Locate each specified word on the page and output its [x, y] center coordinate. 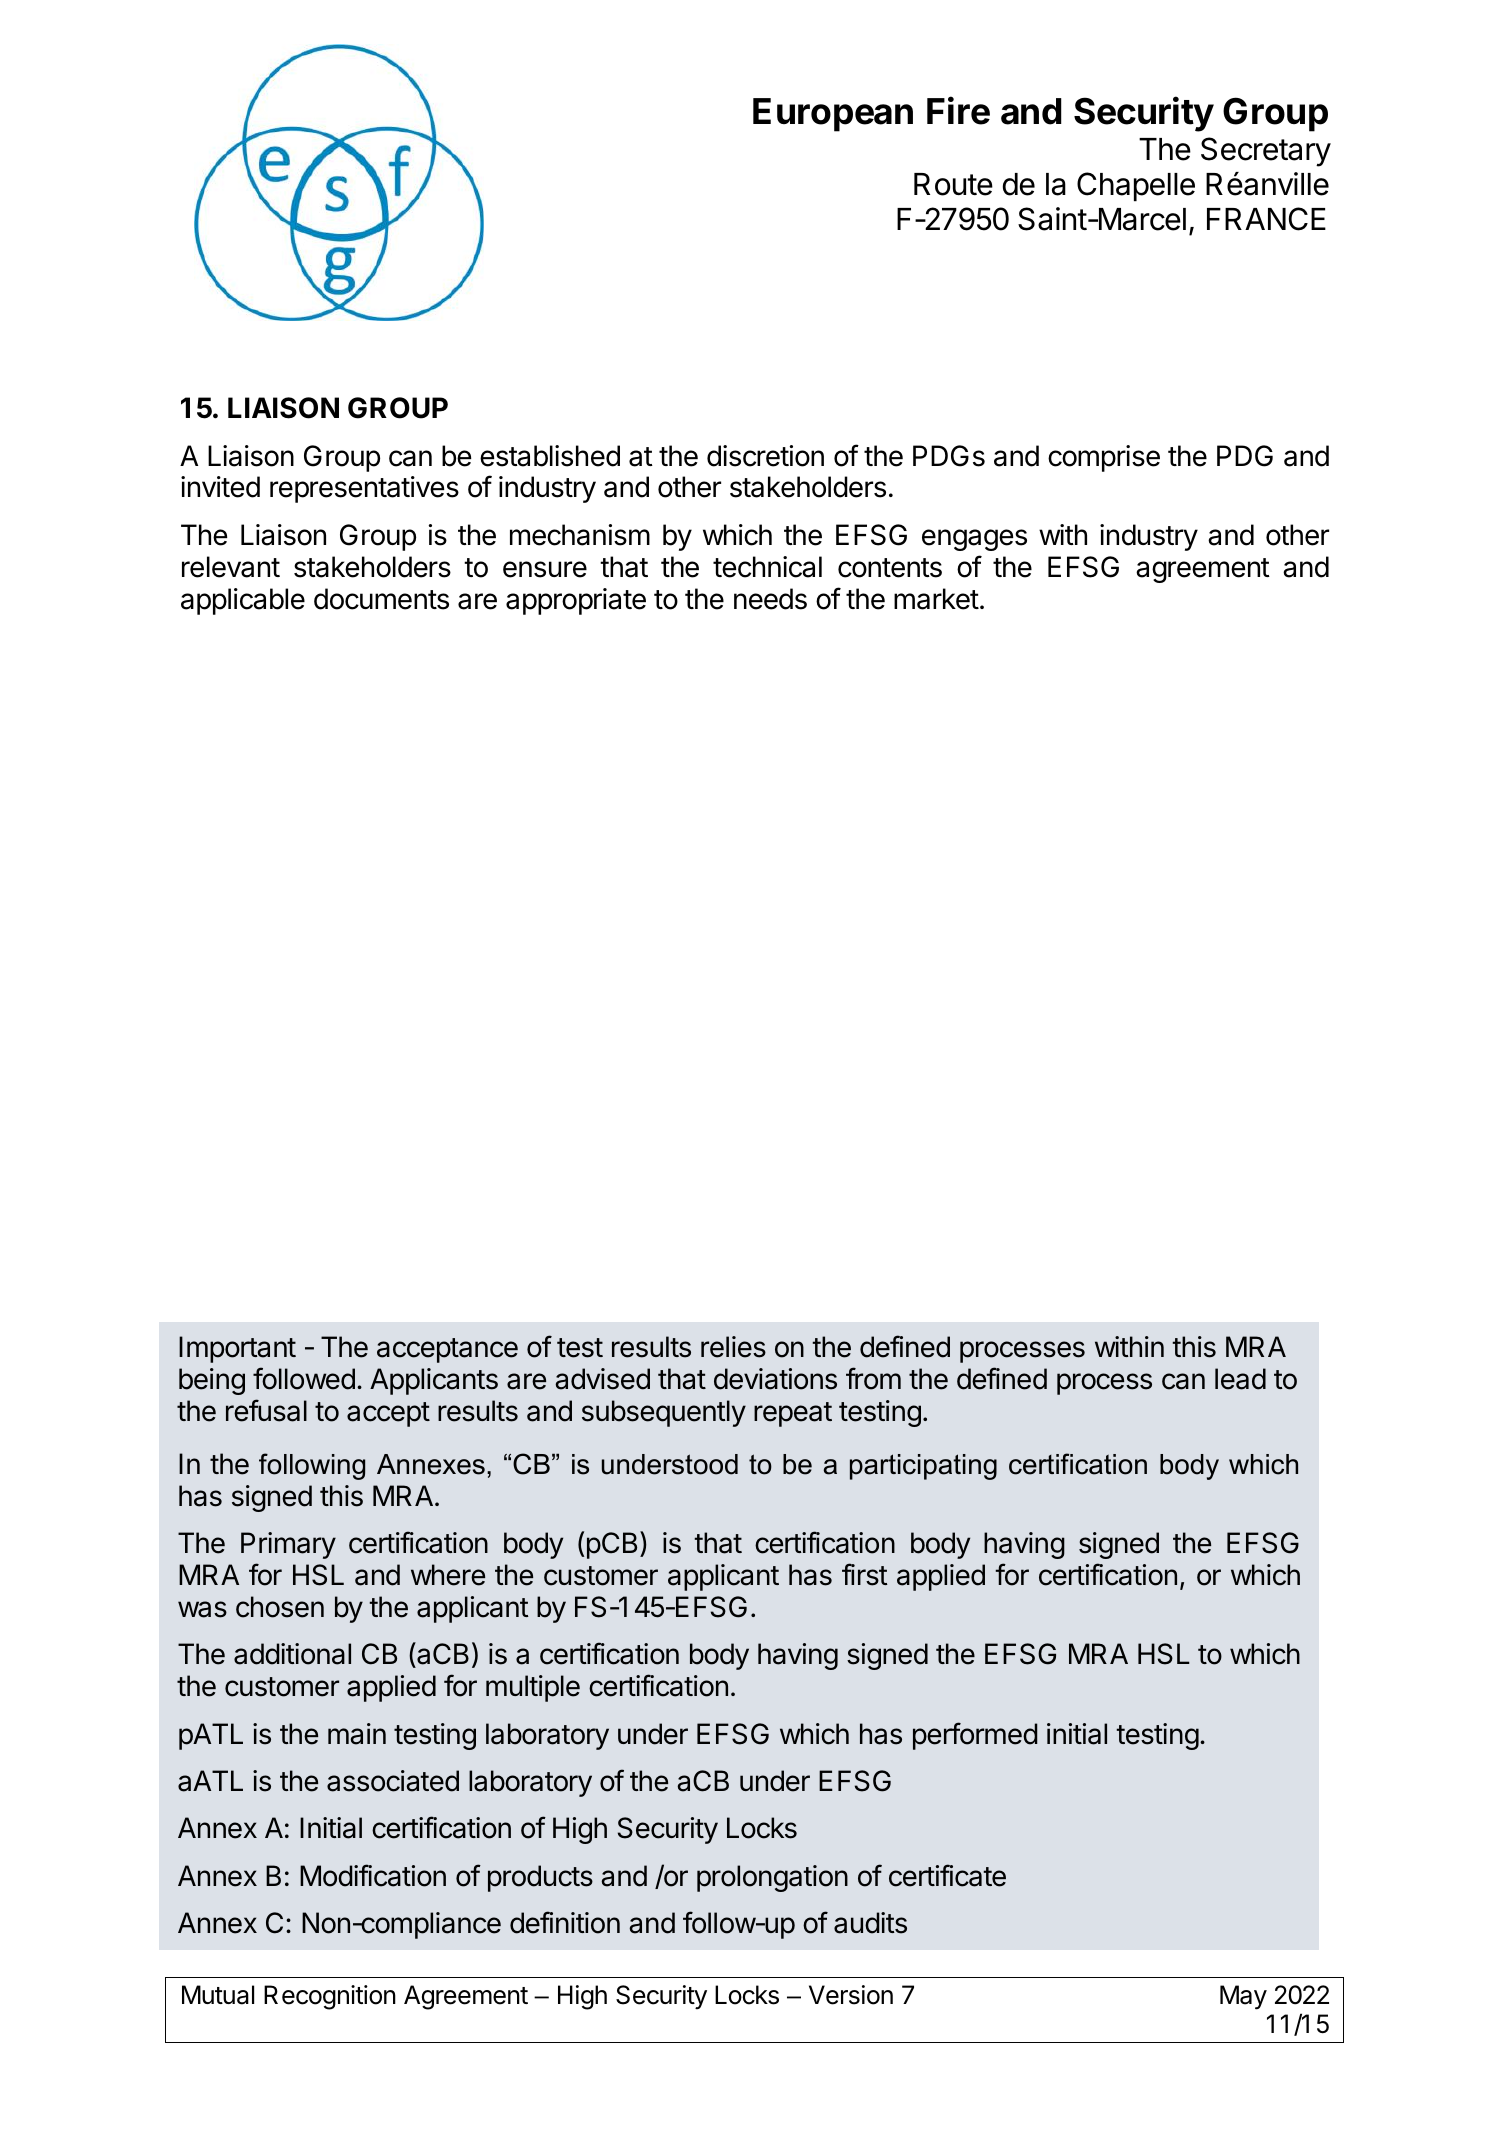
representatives [364, 489]
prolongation [772, 1878]
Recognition [330, 1997]
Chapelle [1136, 187]
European [833, 115]
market [936, 599]
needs [770, 599]
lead [1240, 1379]
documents [381, 599]
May [1243, 1997]
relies [733, 1347]
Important [237, 1349]
